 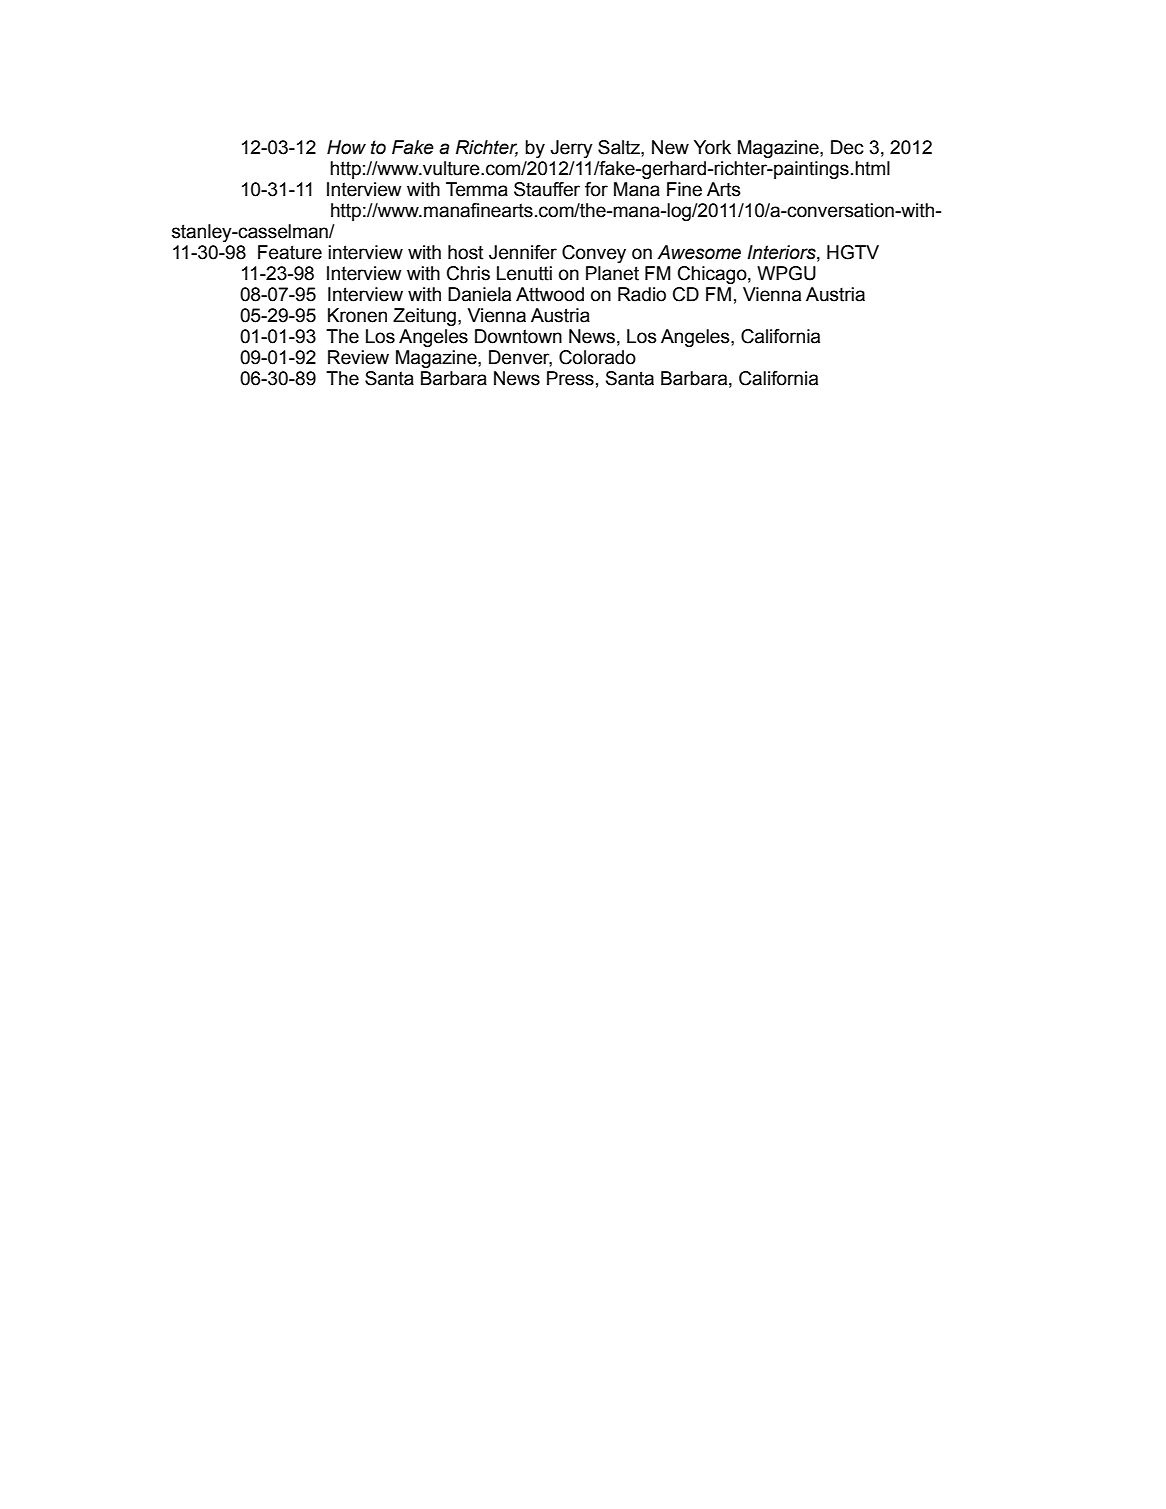 I want to click on Jennifer, so click(x=523, y=252).
